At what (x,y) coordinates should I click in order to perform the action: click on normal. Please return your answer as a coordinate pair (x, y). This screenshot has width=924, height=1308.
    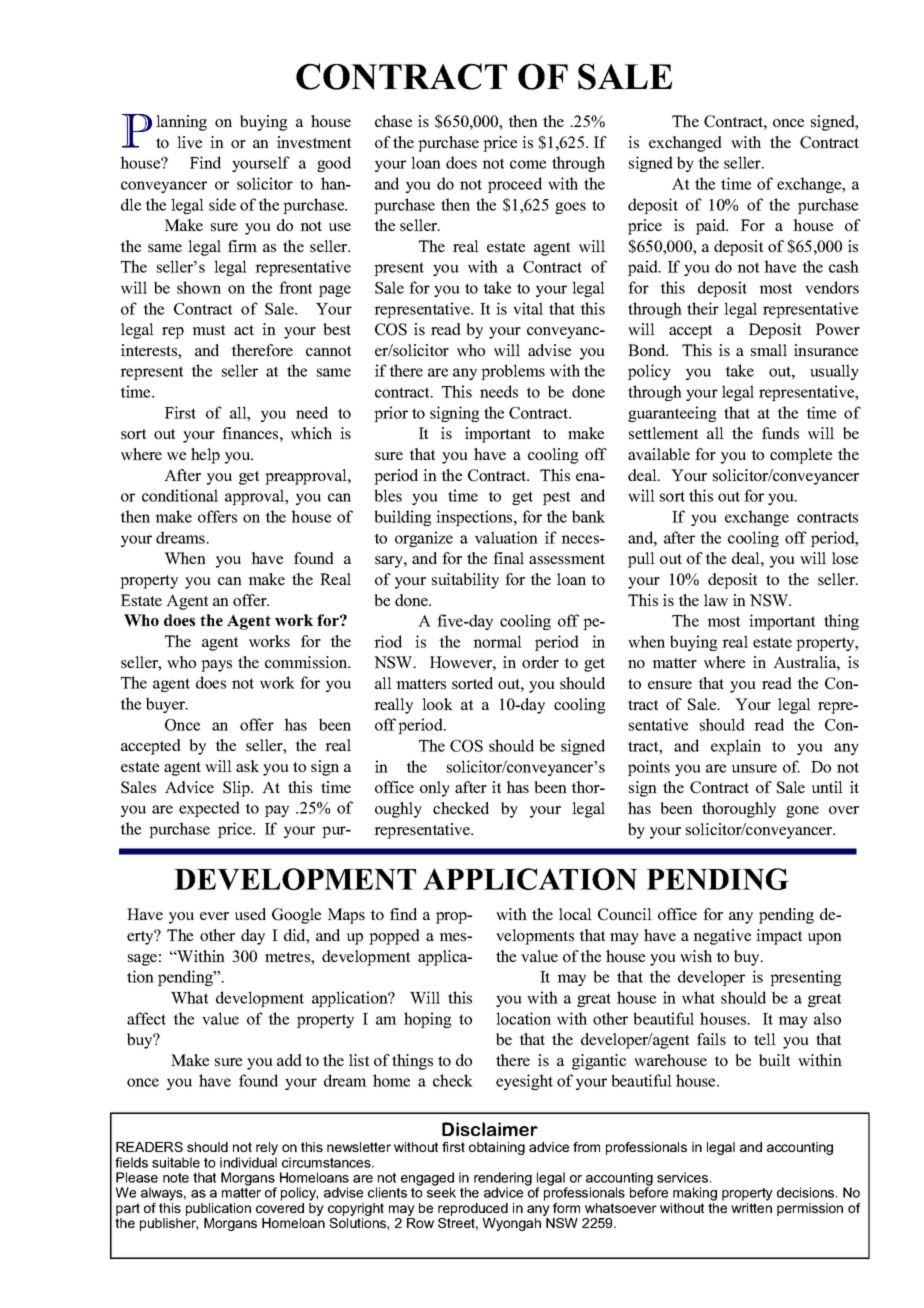
    Looking at the image, I should click on (497, 641).
